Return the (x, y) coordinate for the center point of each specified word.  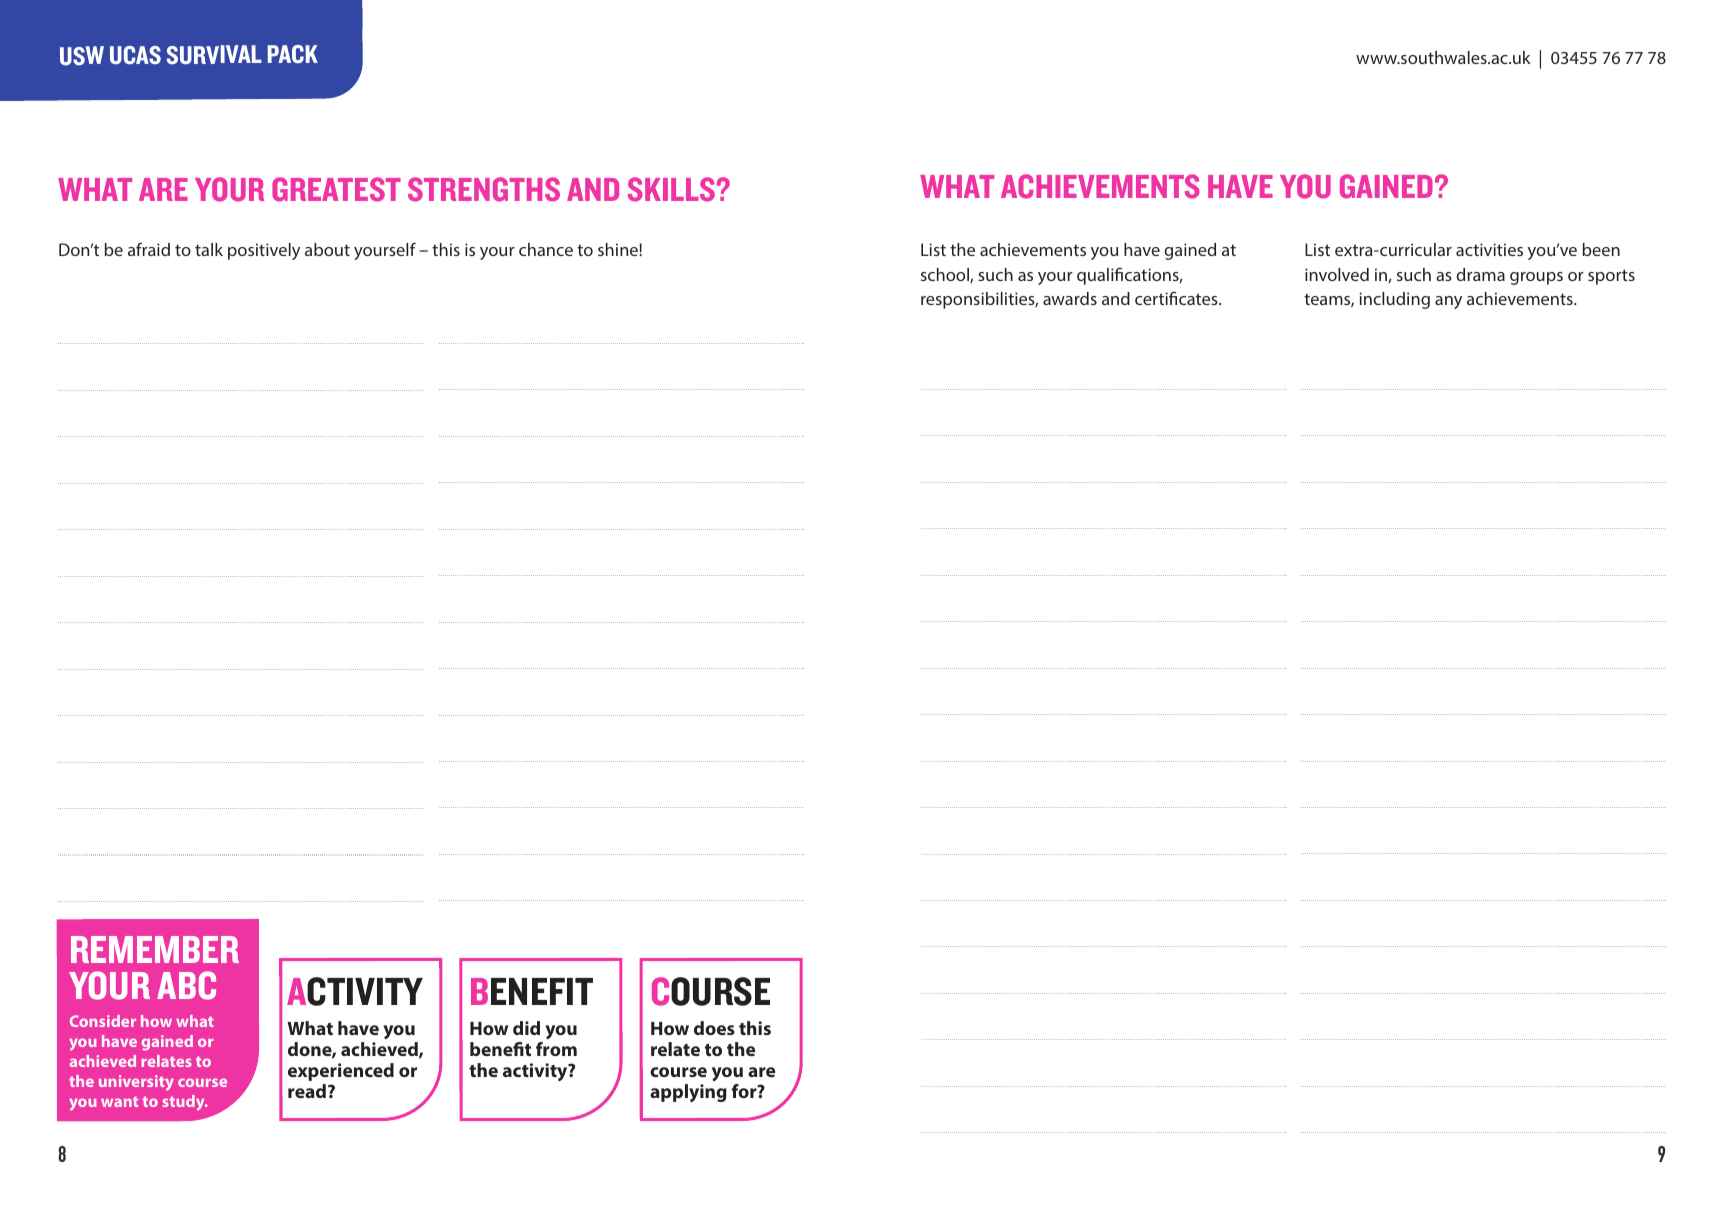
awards (1070, 298)
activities (1489, 249)
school (946, 275)
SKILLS (671, 189)
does (714, 1028)
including (1394, 300)
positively (264, 251)
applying (688, 1093)
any (1448, 302)
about (327, 249)
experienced (341, 1072)
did (526, 1028)
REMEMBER (155, 949)
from (556, 1049)
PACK (292, 54)
